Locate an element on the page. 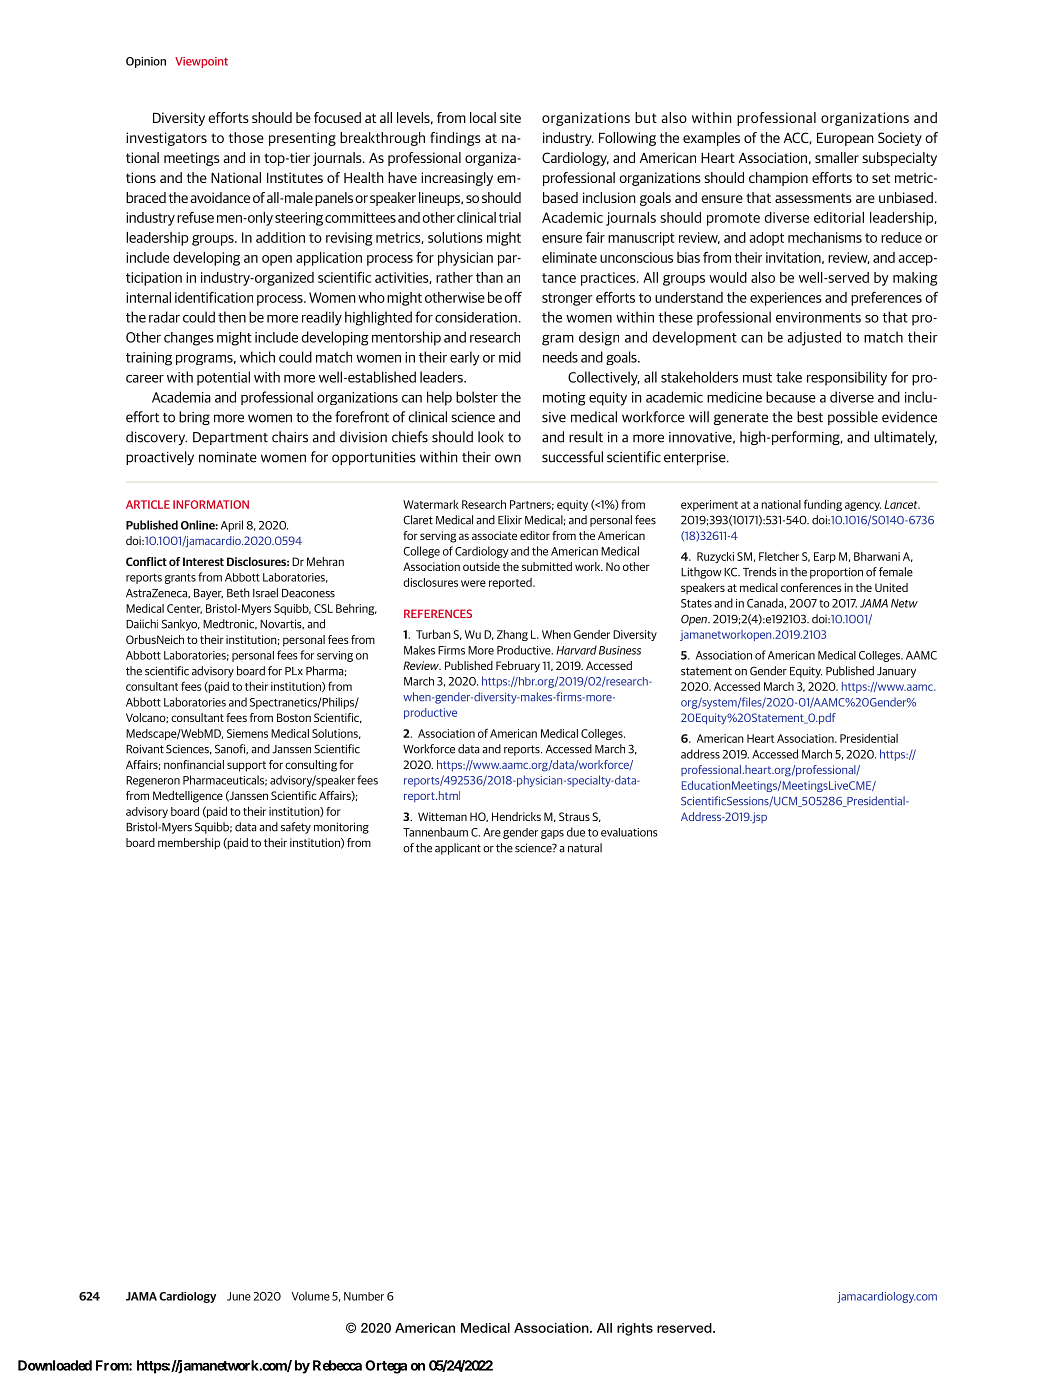  European is located at coordinates (845, 139).
